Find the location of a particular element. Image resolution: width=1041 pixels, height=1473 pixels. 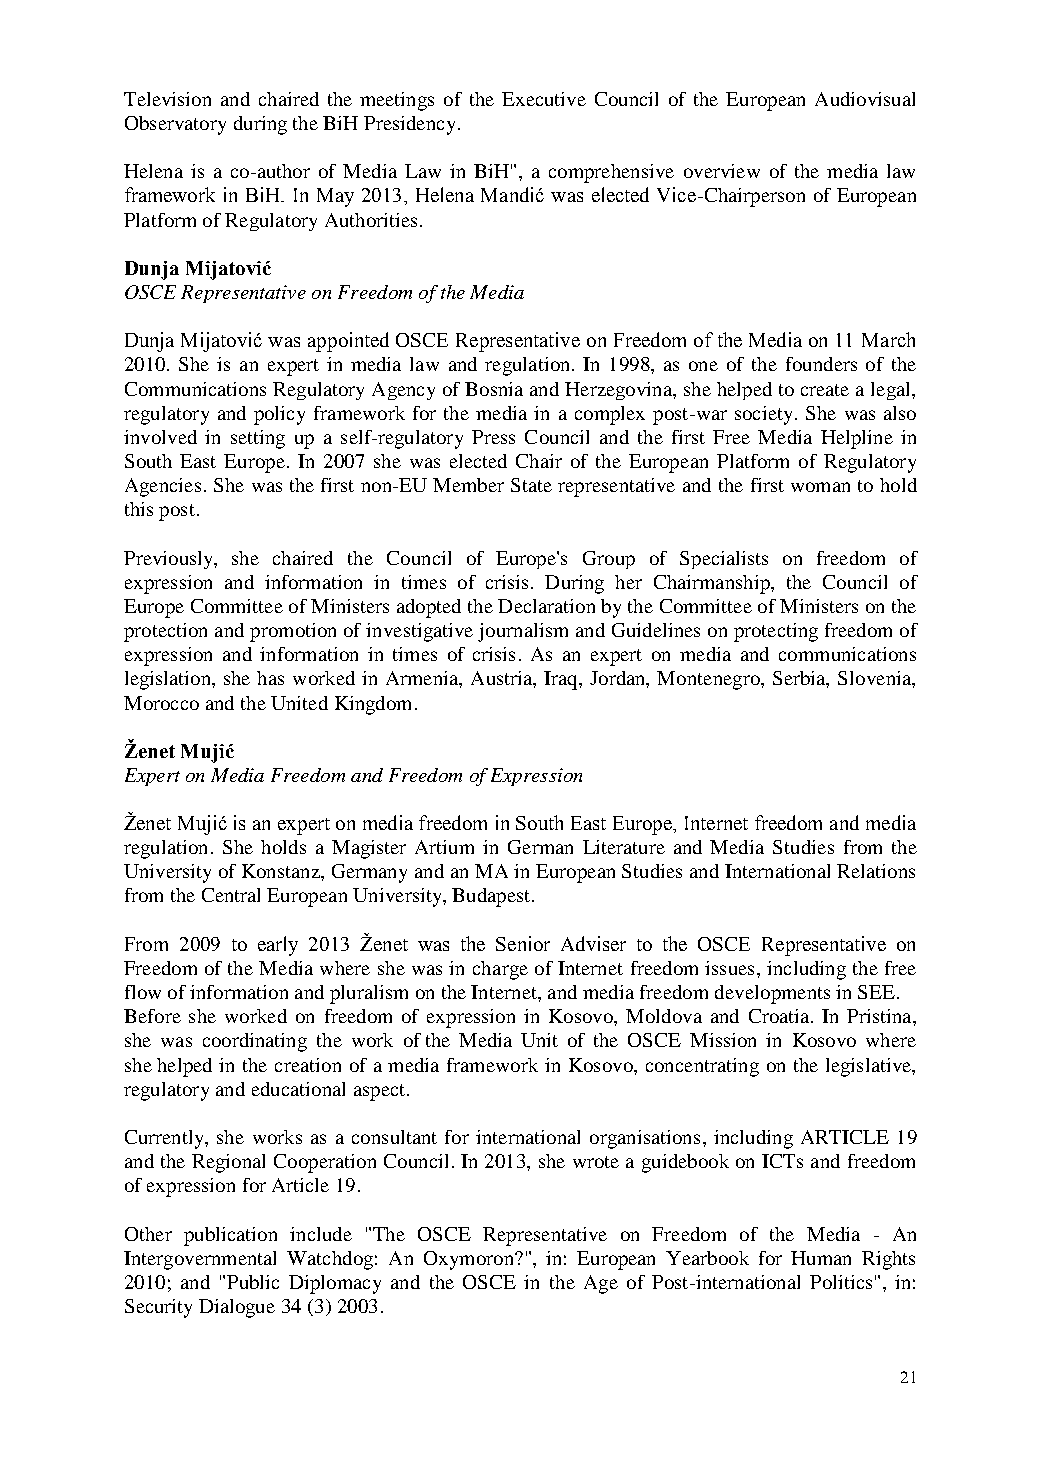

Audiovisual is located at coordinates (865, 99).
